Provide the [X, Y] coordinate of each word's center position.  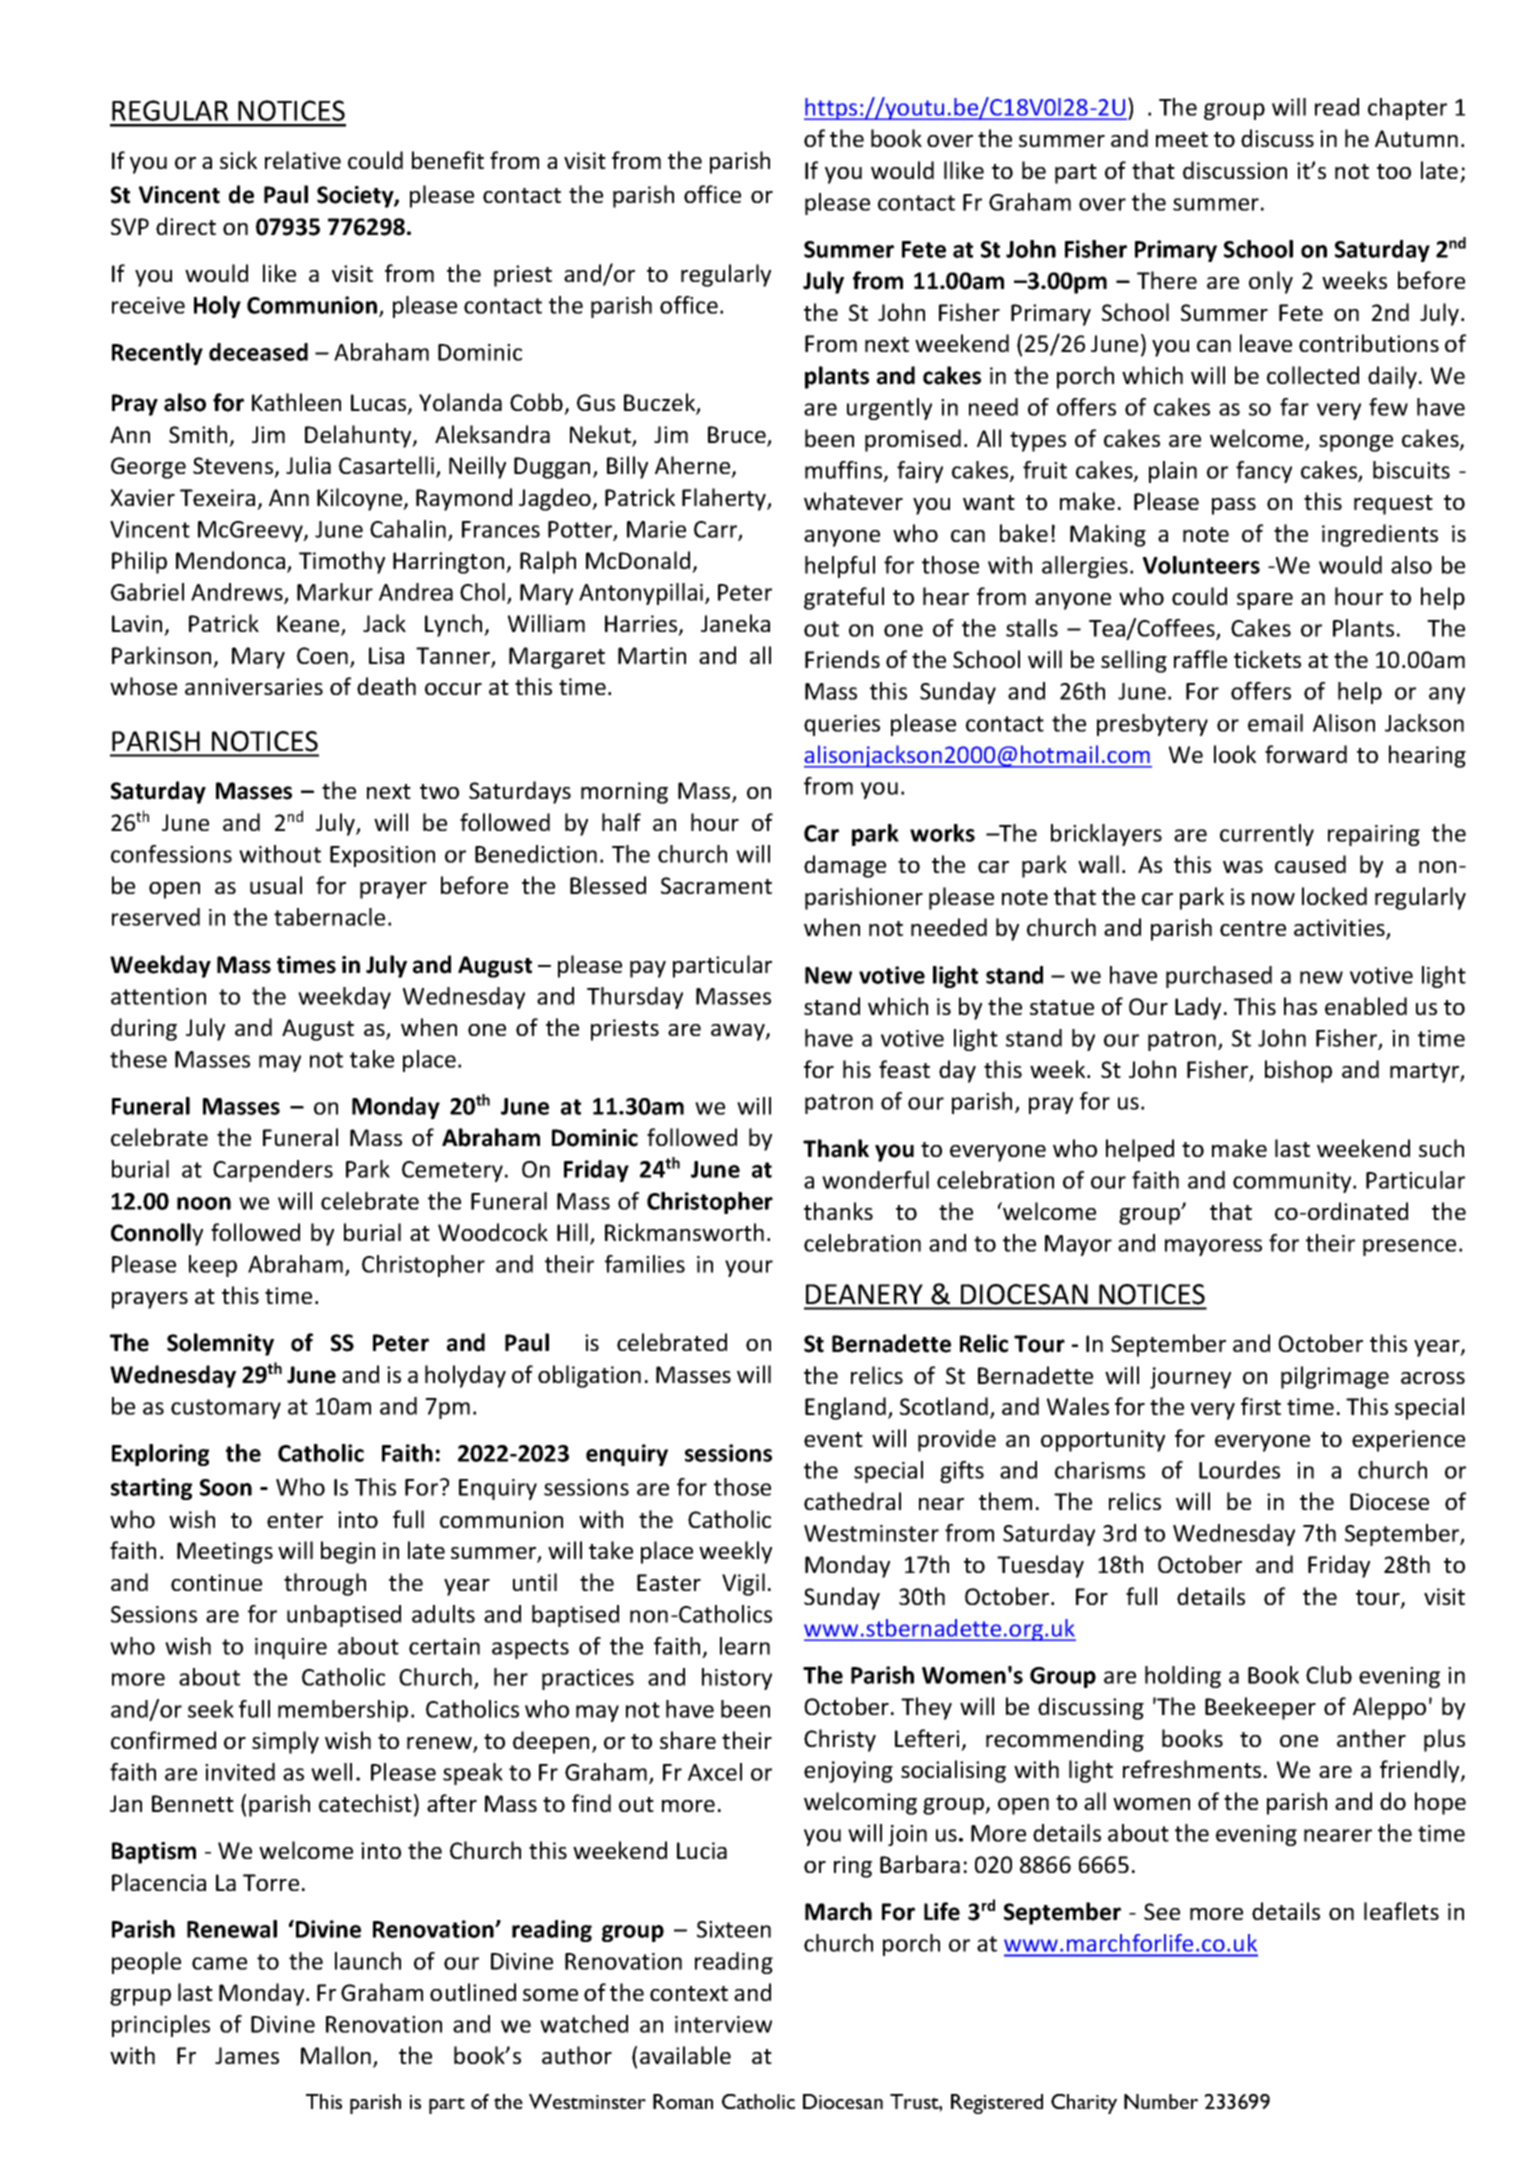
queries [842, 725]
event [833, 1439]
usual [276, 885]
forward [1306, 754]
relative [303, 160]
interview [723, 2024]
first [1261, 1406]
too [1394, 171]
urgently [889, 409]
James [247, 2055]
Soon [226, 1487]
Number [1161, 2101]
